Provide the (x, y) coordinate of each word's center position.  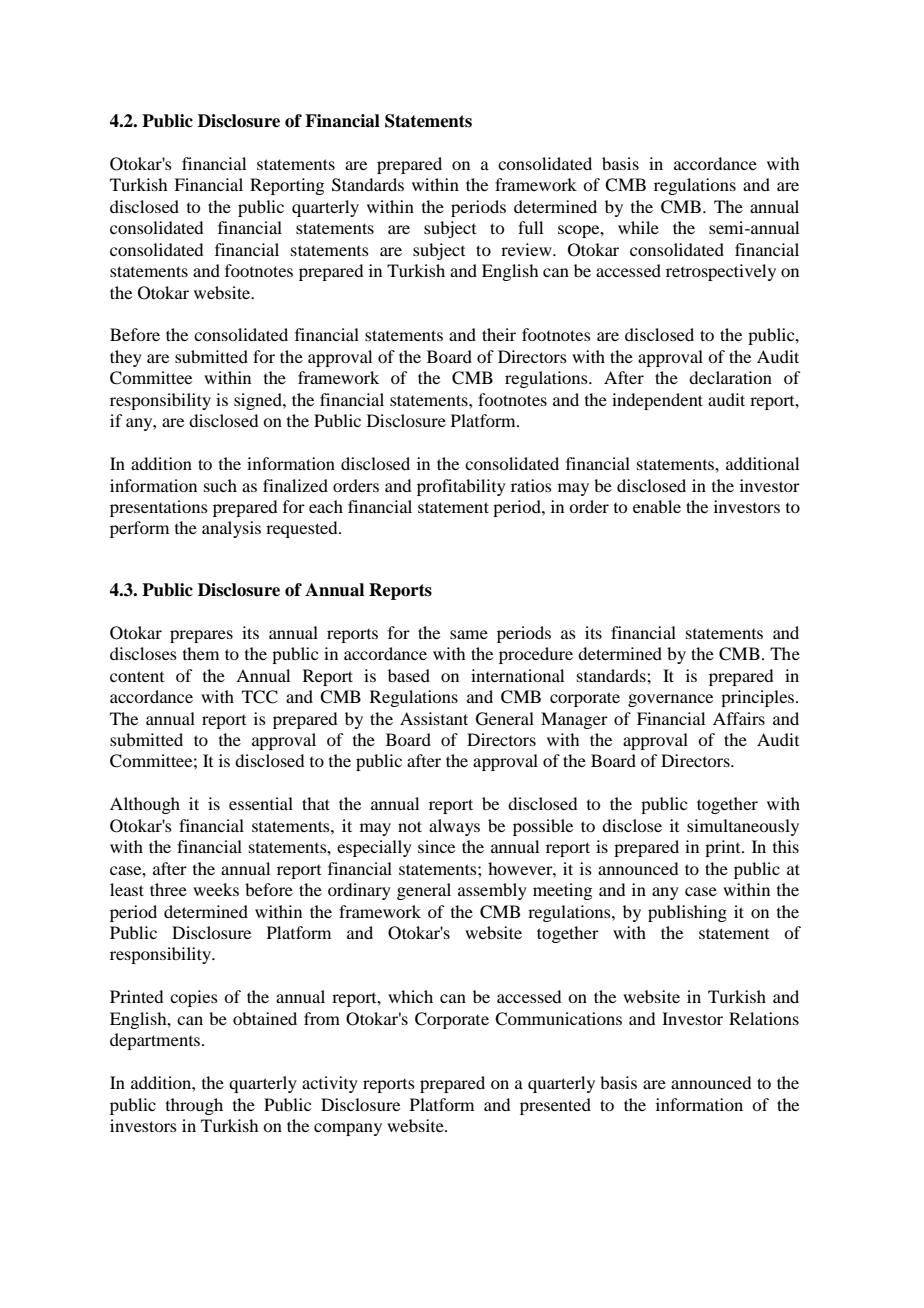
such (220, 485)
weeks (216, 889)
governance (670, 700)
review (527, 249)
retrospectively (721, 272)
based (409, 675)
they (126, 358)
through (194, 1106)
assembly (492, 891)
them (201, 653)
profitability (461, 487)
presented (555, 1106)
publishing (687, 913)
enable (657, 506)
